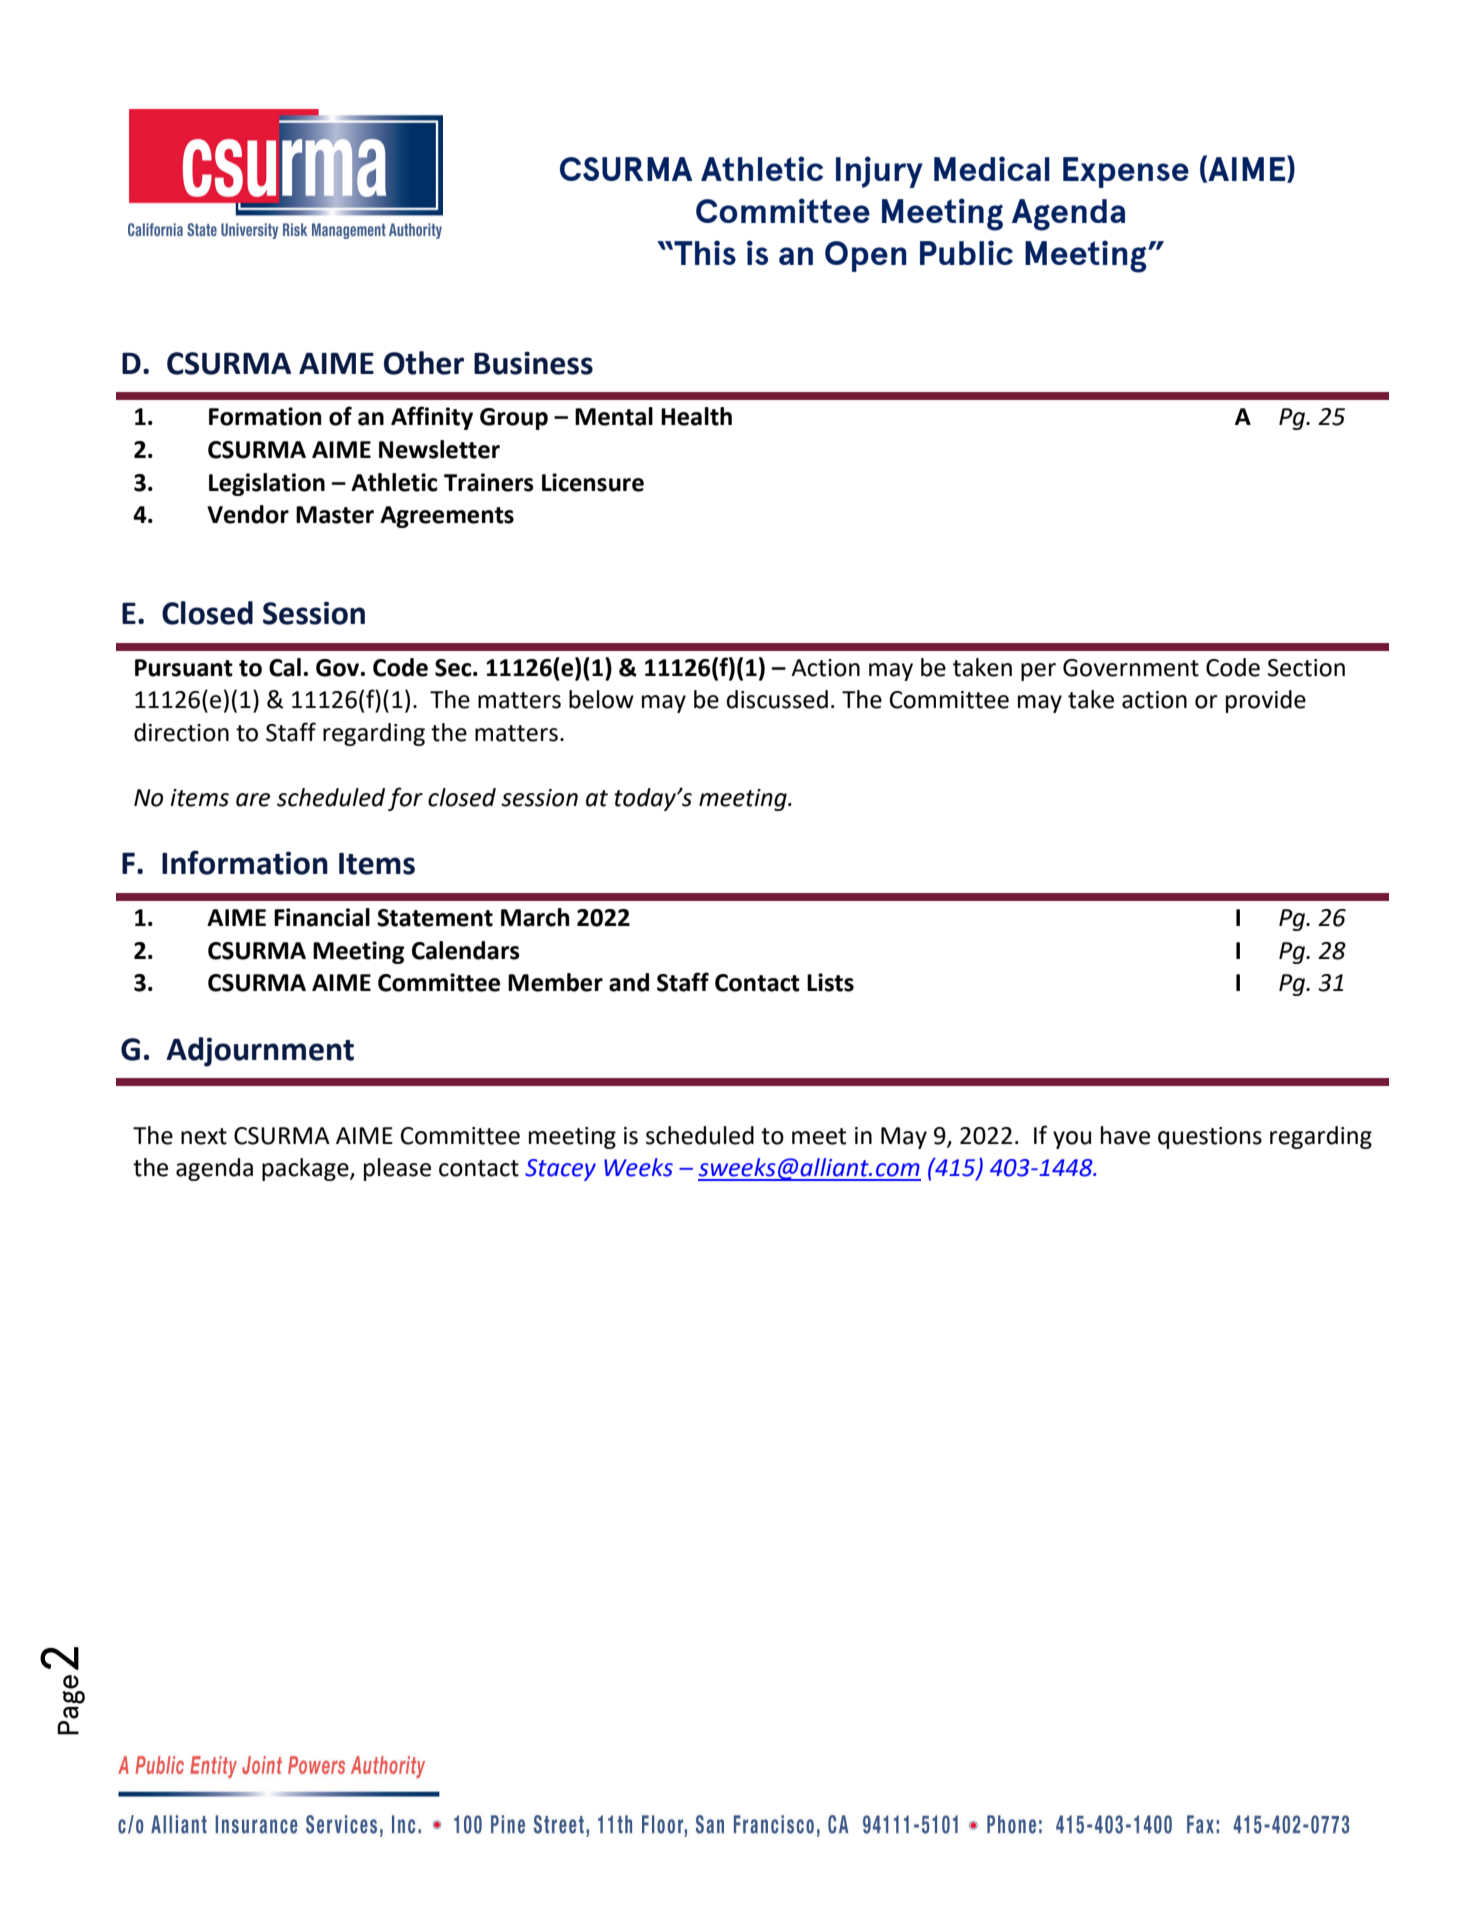  I want to click on discussed, so click(777, 699).
